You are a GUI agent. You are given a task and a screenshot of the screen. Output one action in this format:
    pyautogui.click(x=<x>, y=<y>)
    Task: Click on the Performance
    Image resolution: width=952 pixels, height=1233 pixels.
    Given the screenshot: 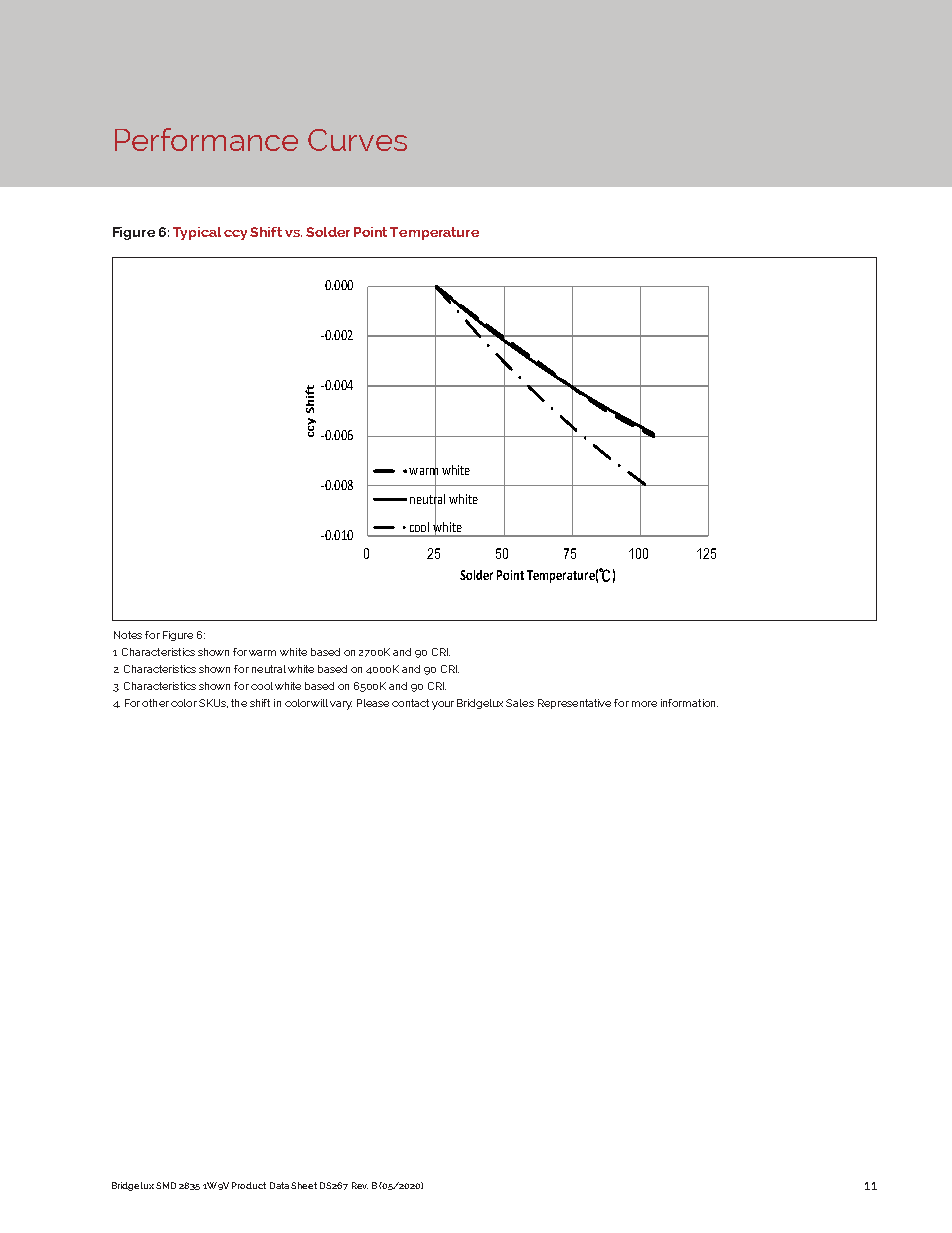 What is the action you would take?
    pyautogui.click(x=206, y=139)
